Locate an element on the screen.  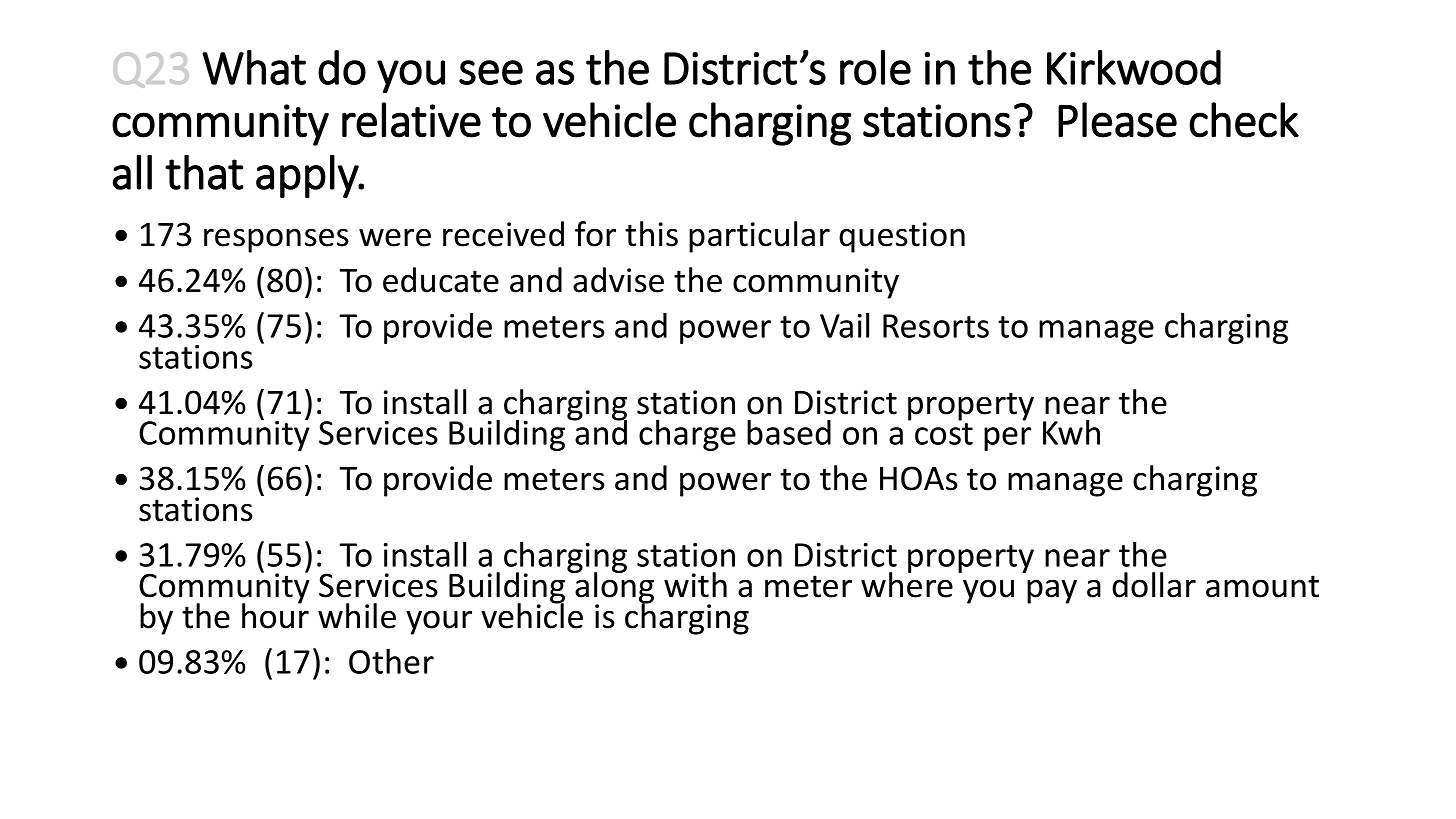
Resorts is located at coordinates (936, 326).
